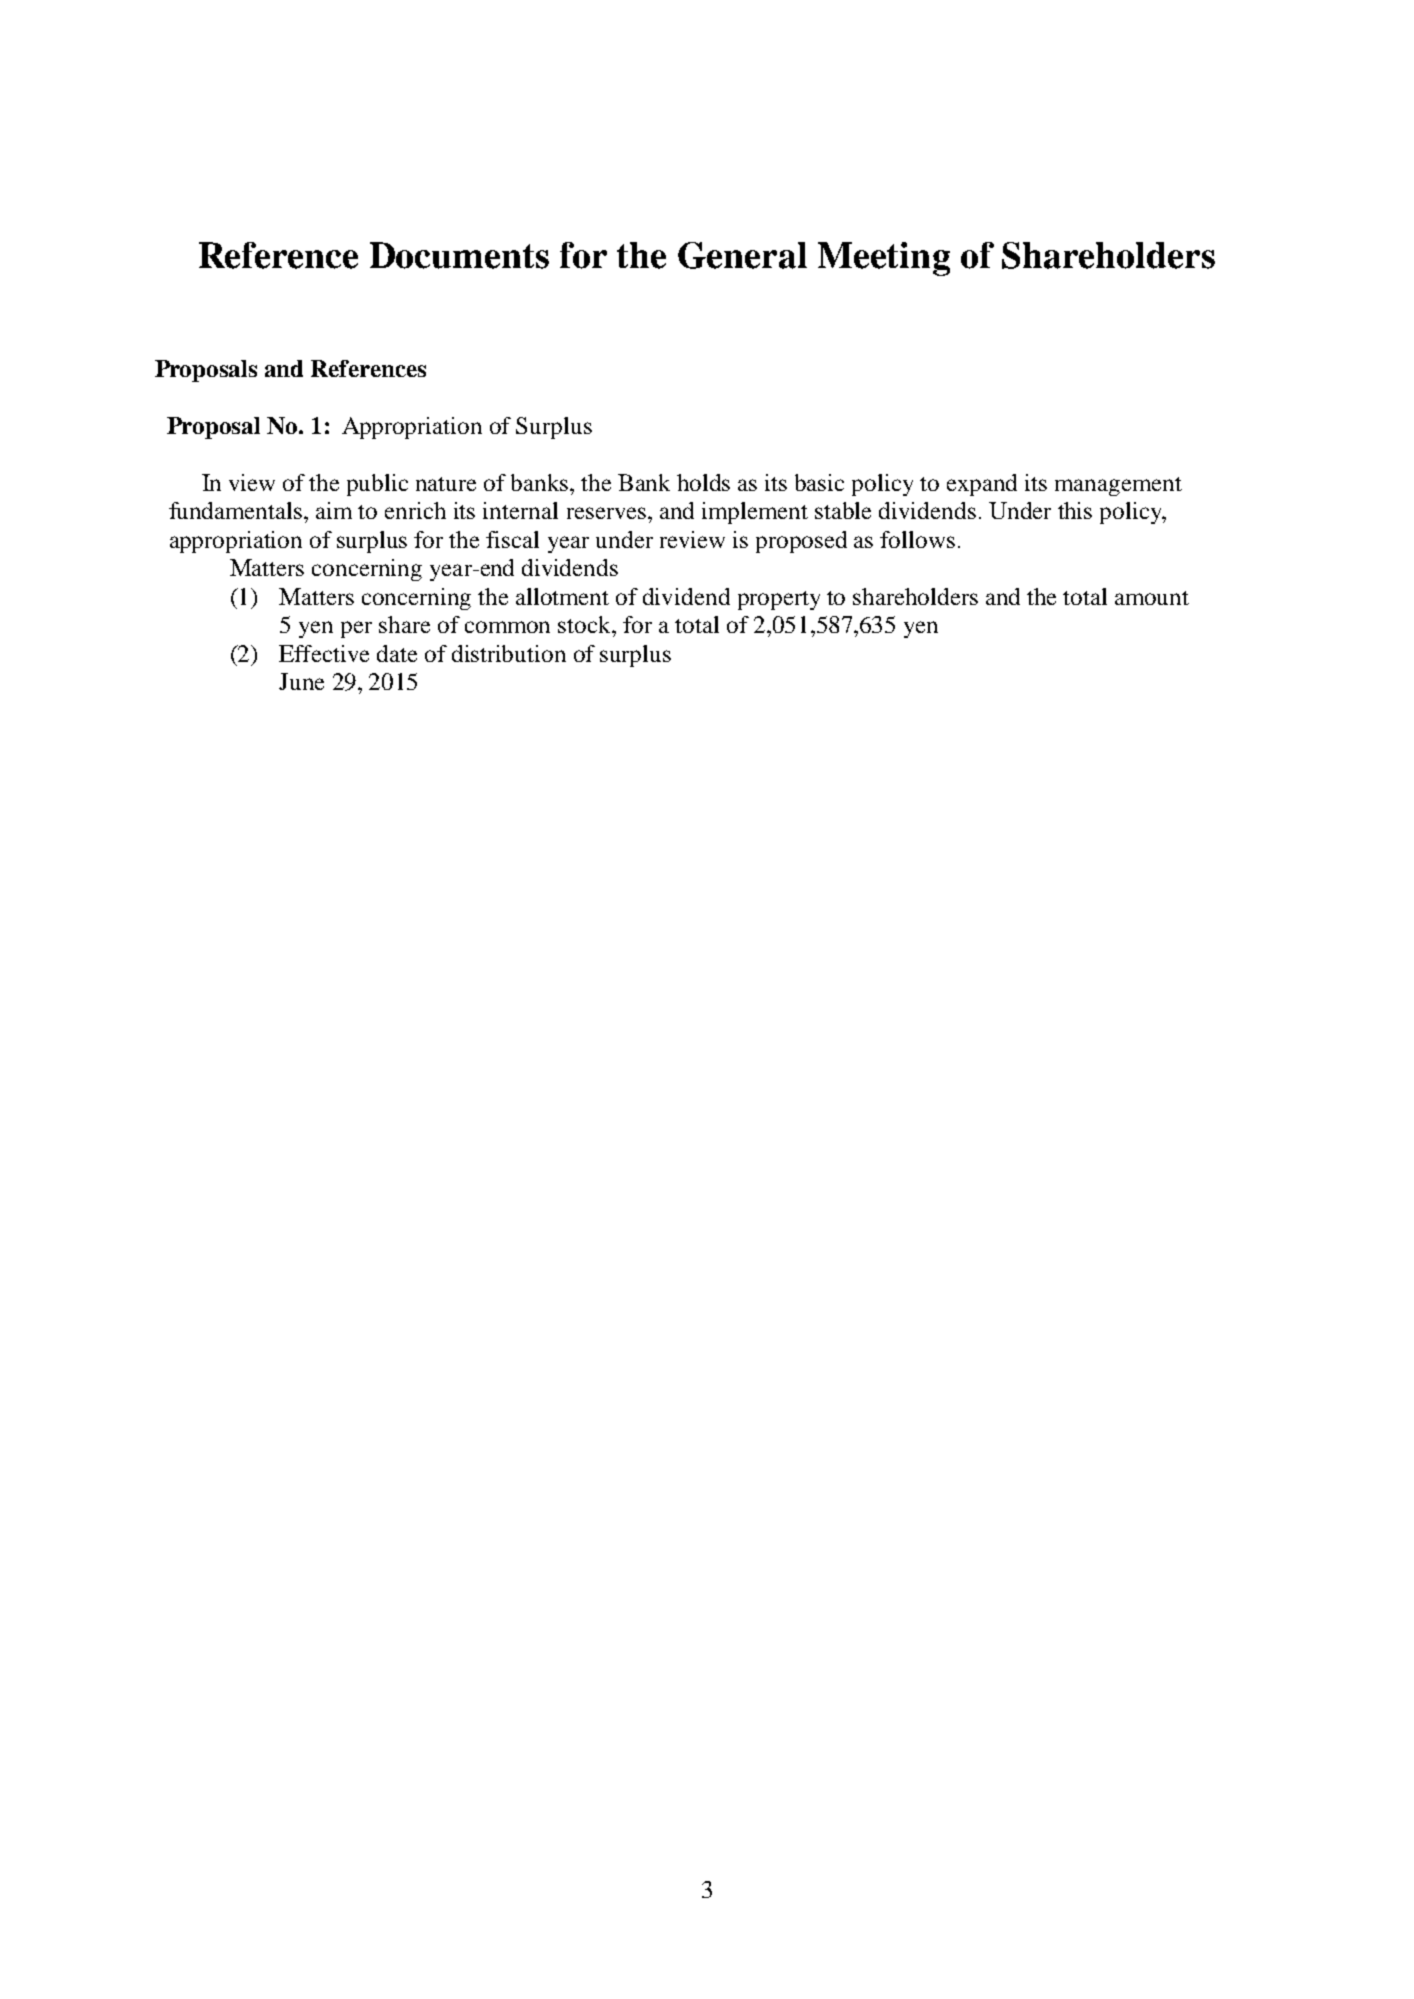 The height and width of the screenshot is (1999, 1414). I want to click on public, so click(377, 485).
